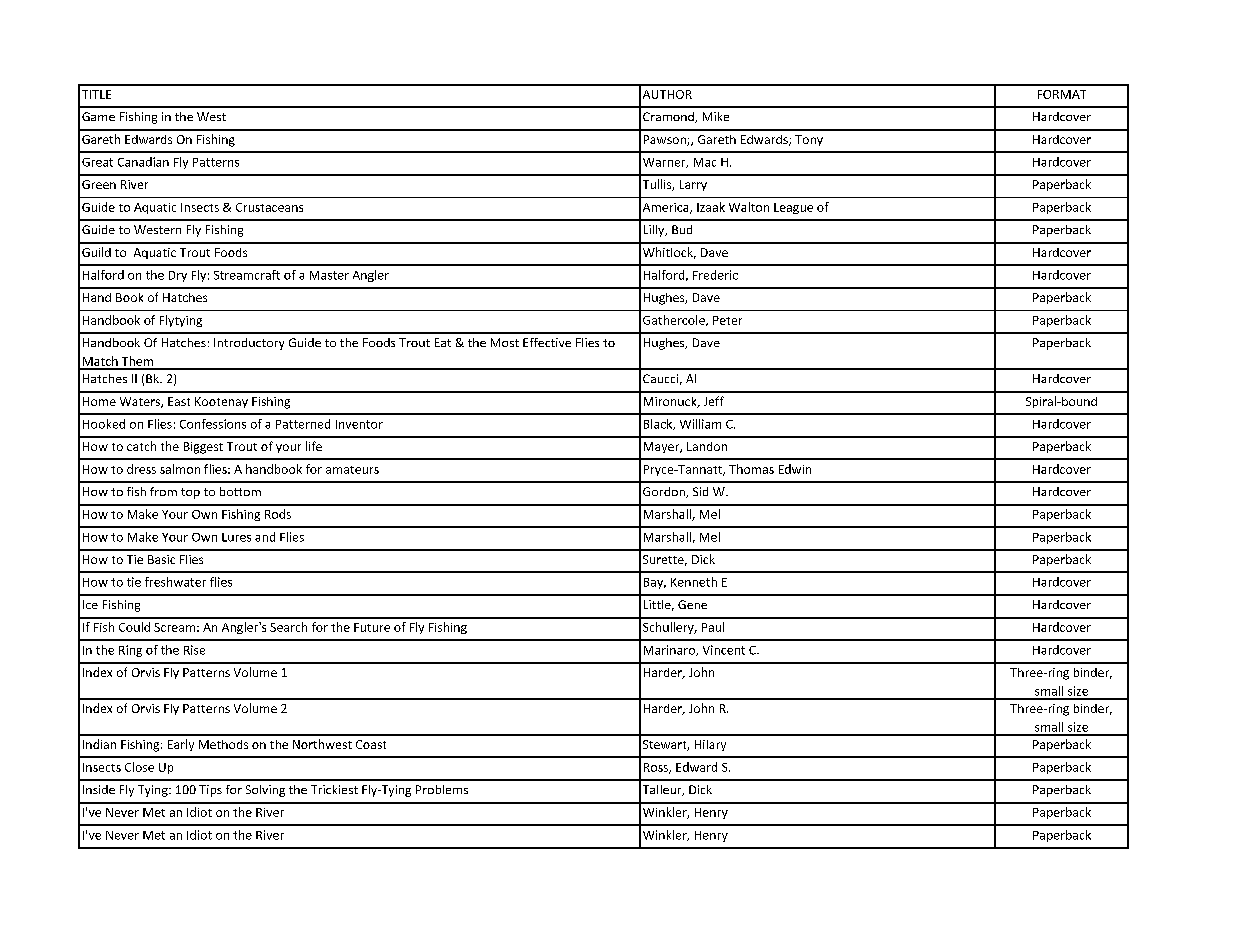 The image size is (1233, 952). Describe the element at coordinates (547, 342) in the screenshot. I see `Effective` at that location.
